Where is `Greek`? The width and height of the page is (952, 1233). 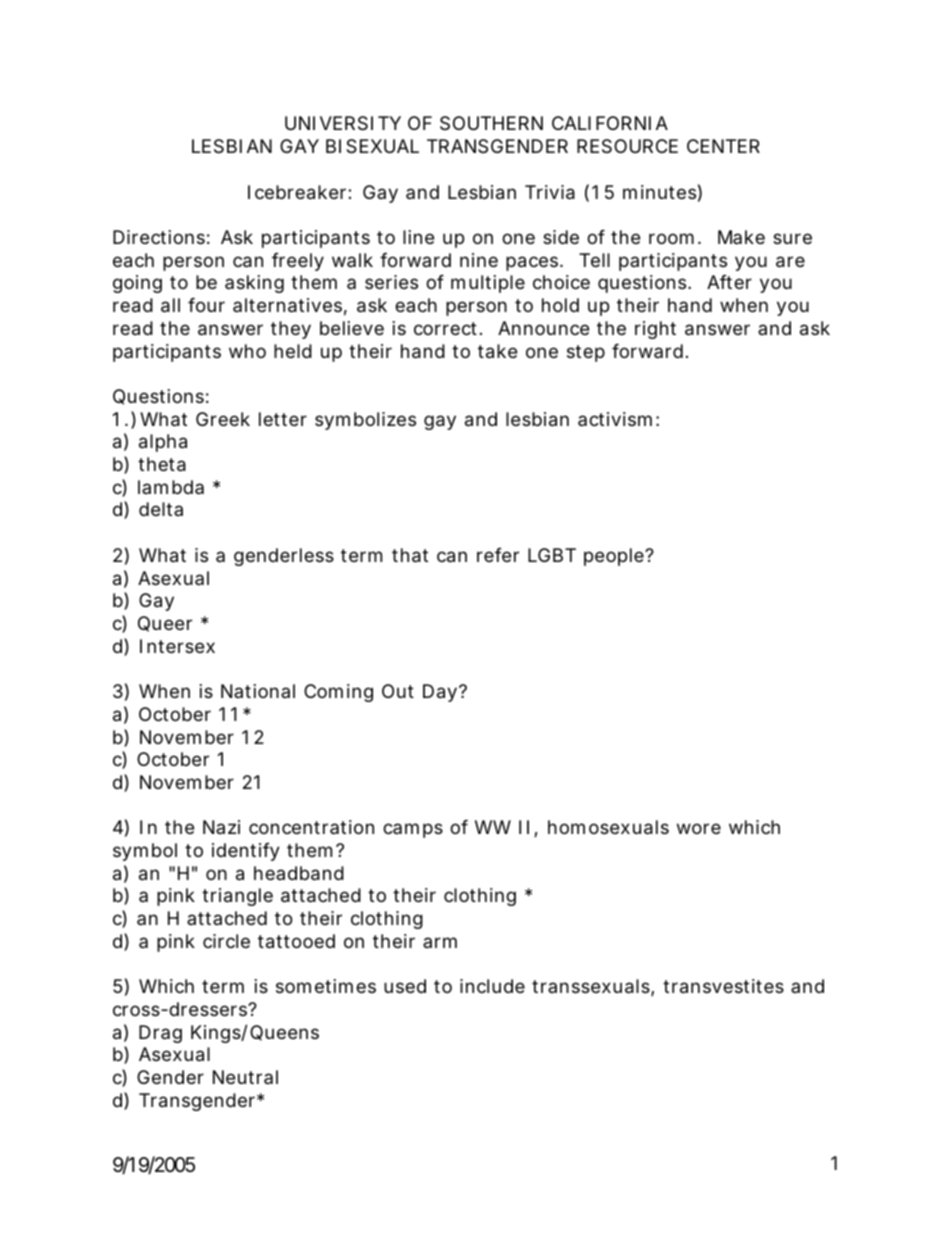
Greek is located at coordinates (223, 419).
